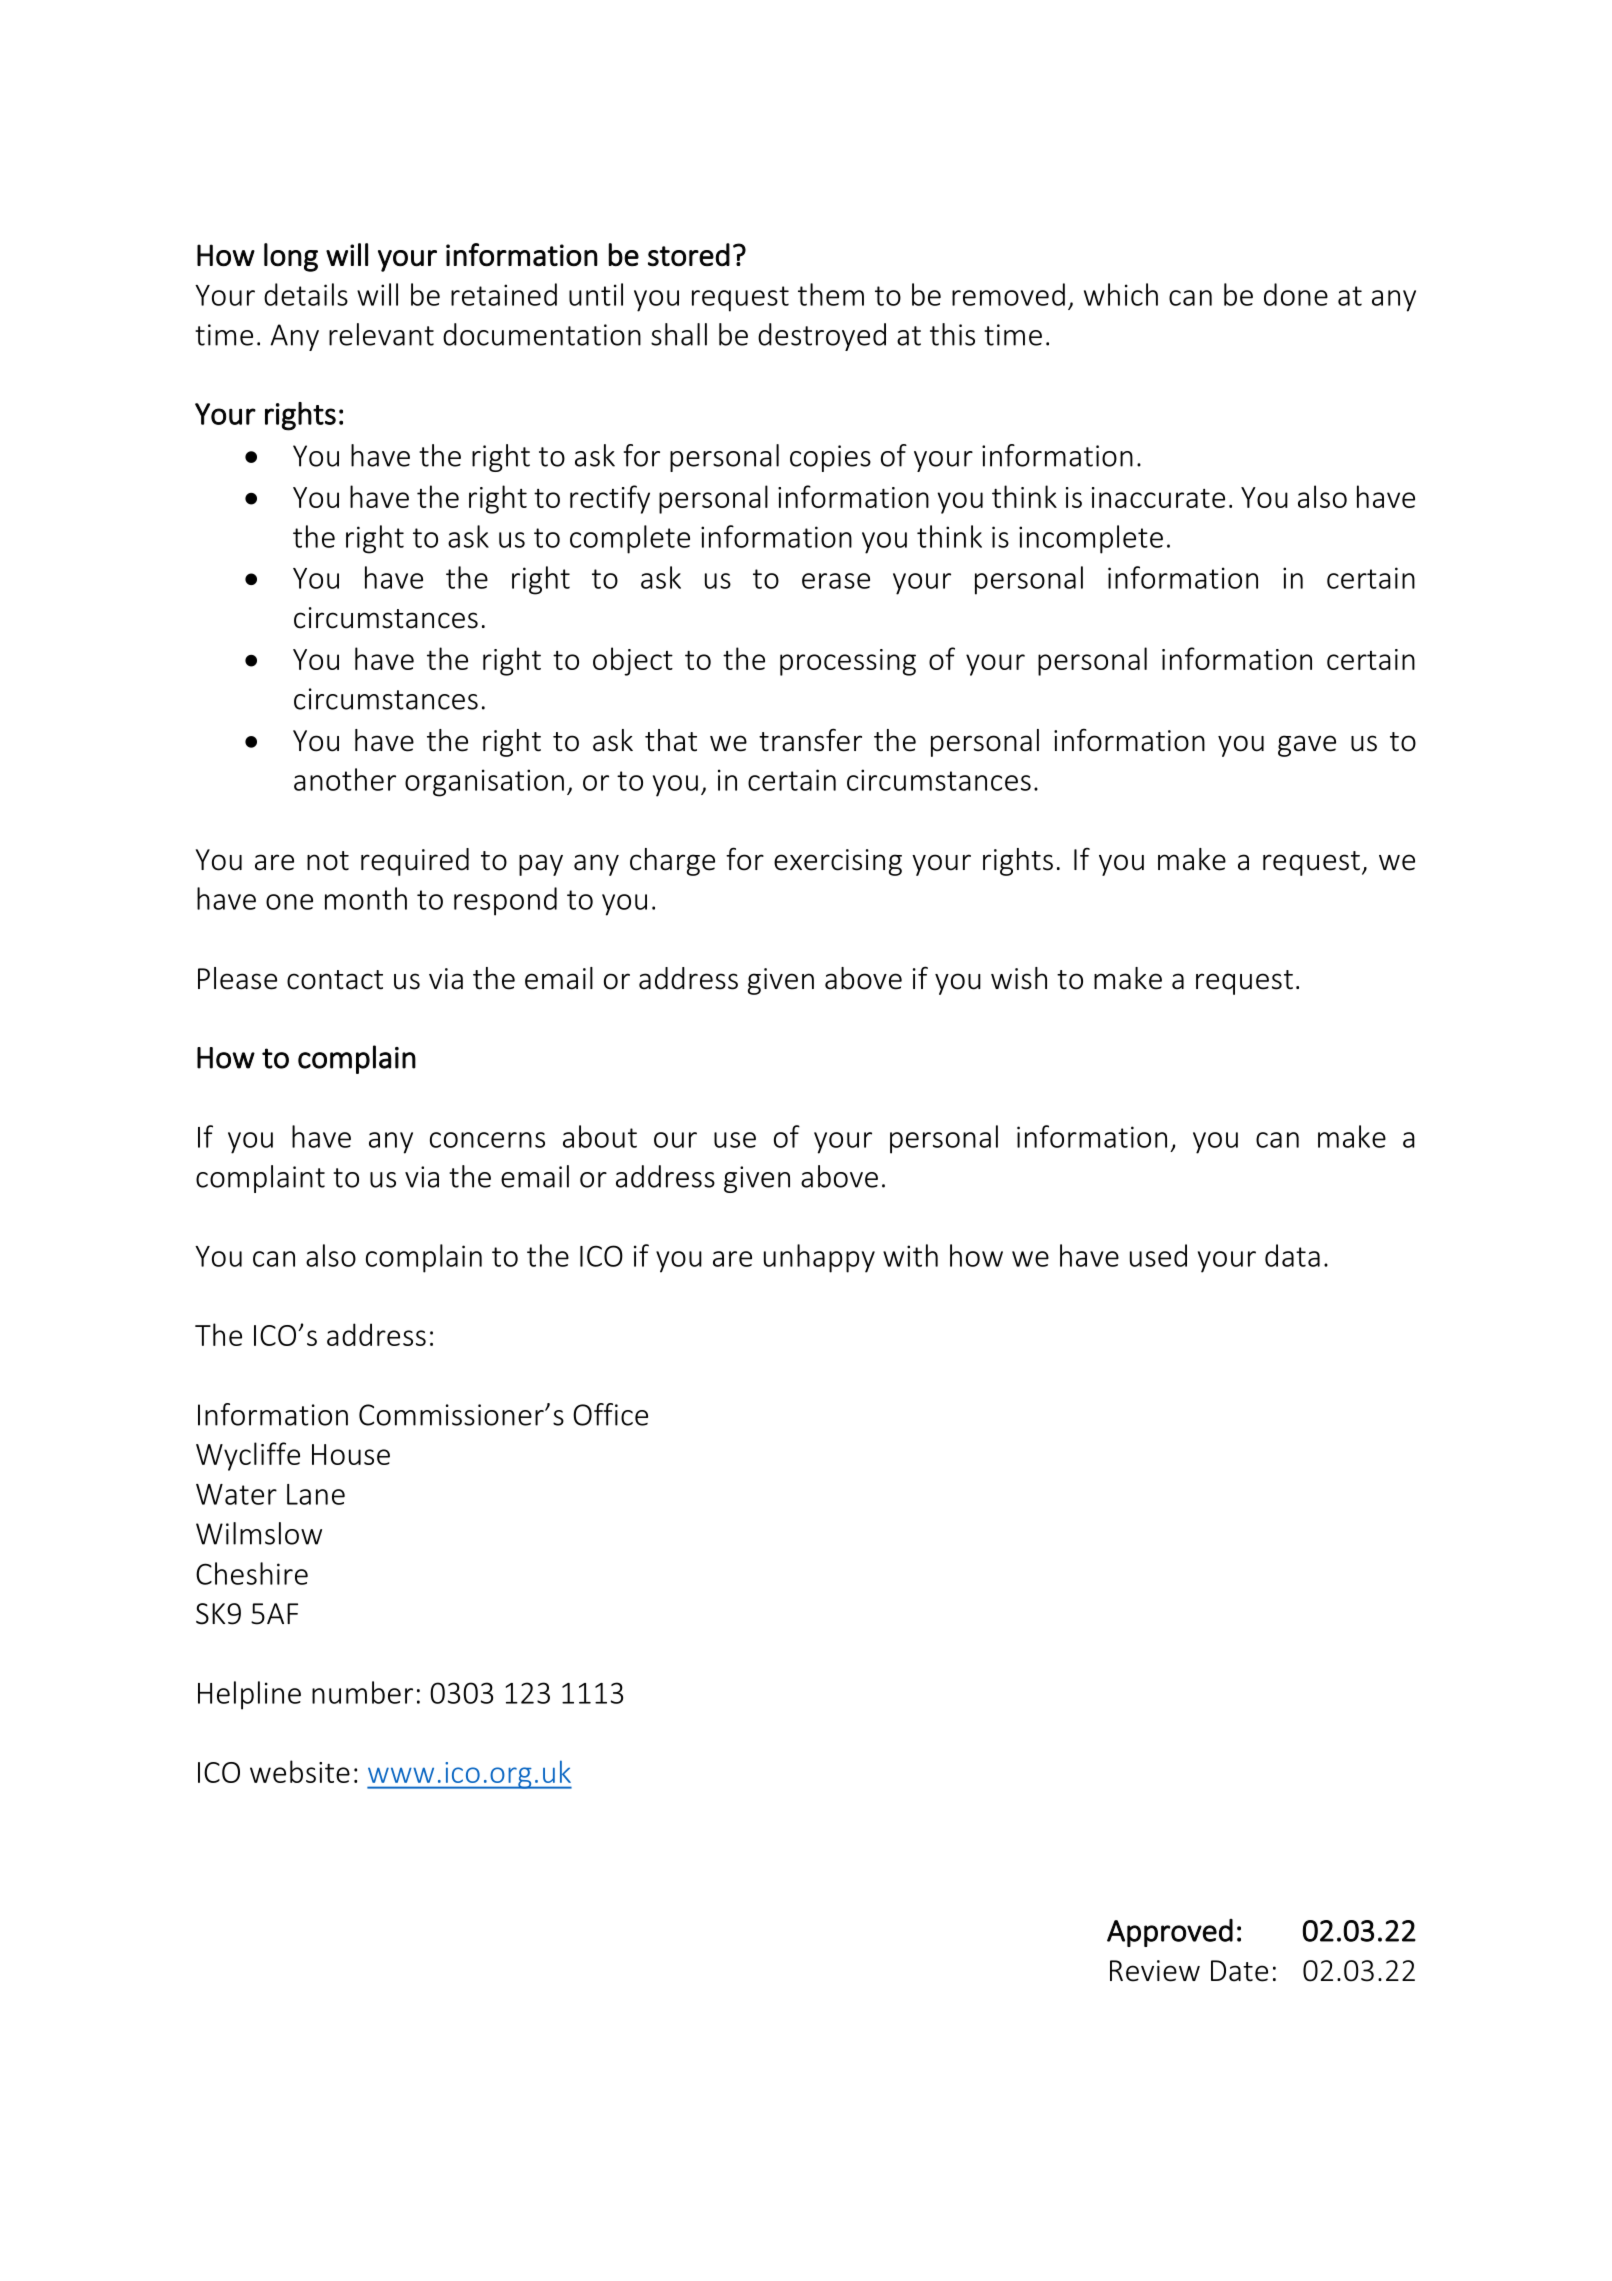  I want to click on which, so click(1121, 294).
